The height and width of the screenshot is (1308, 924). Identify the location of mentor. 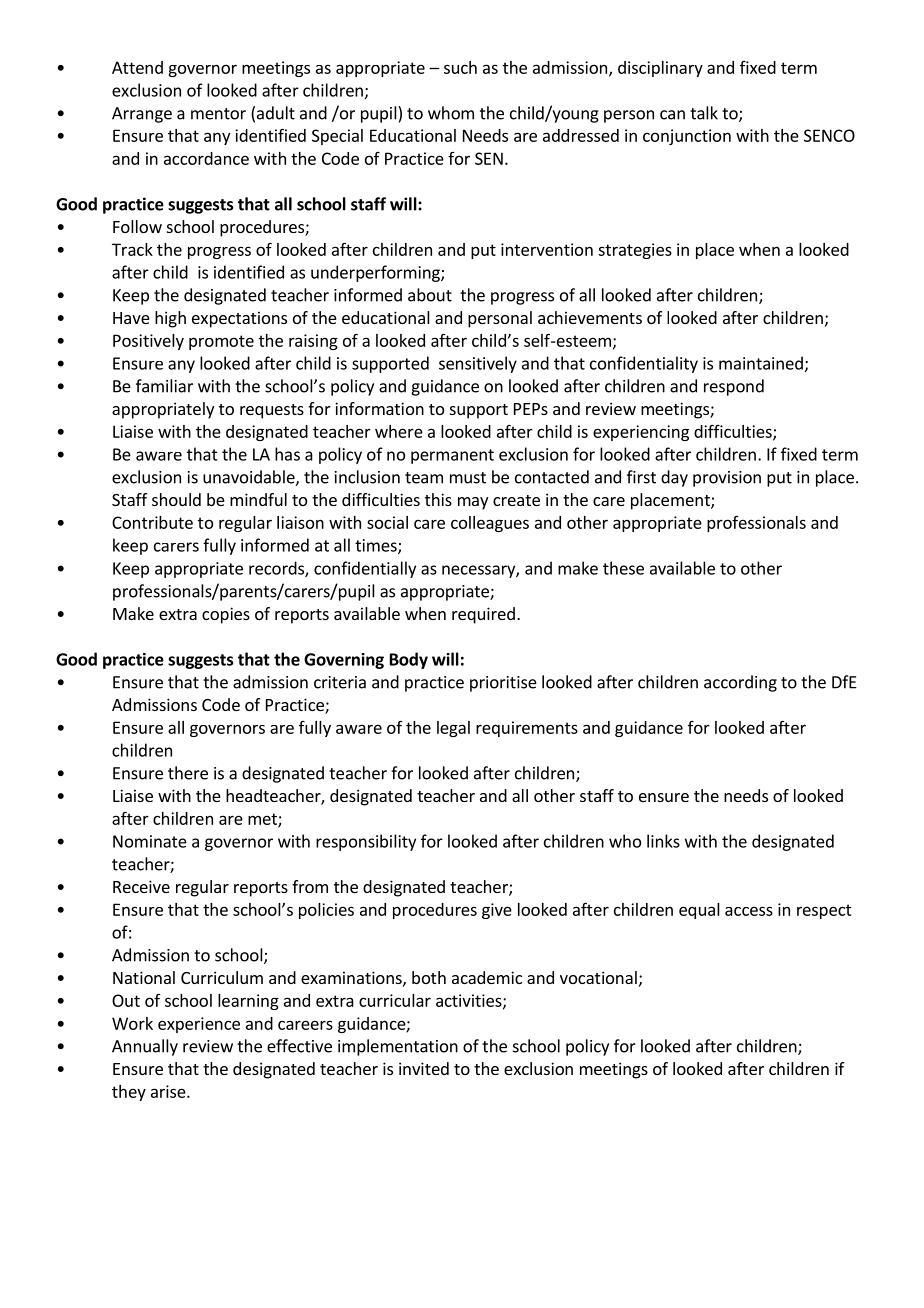
(218, 114).
